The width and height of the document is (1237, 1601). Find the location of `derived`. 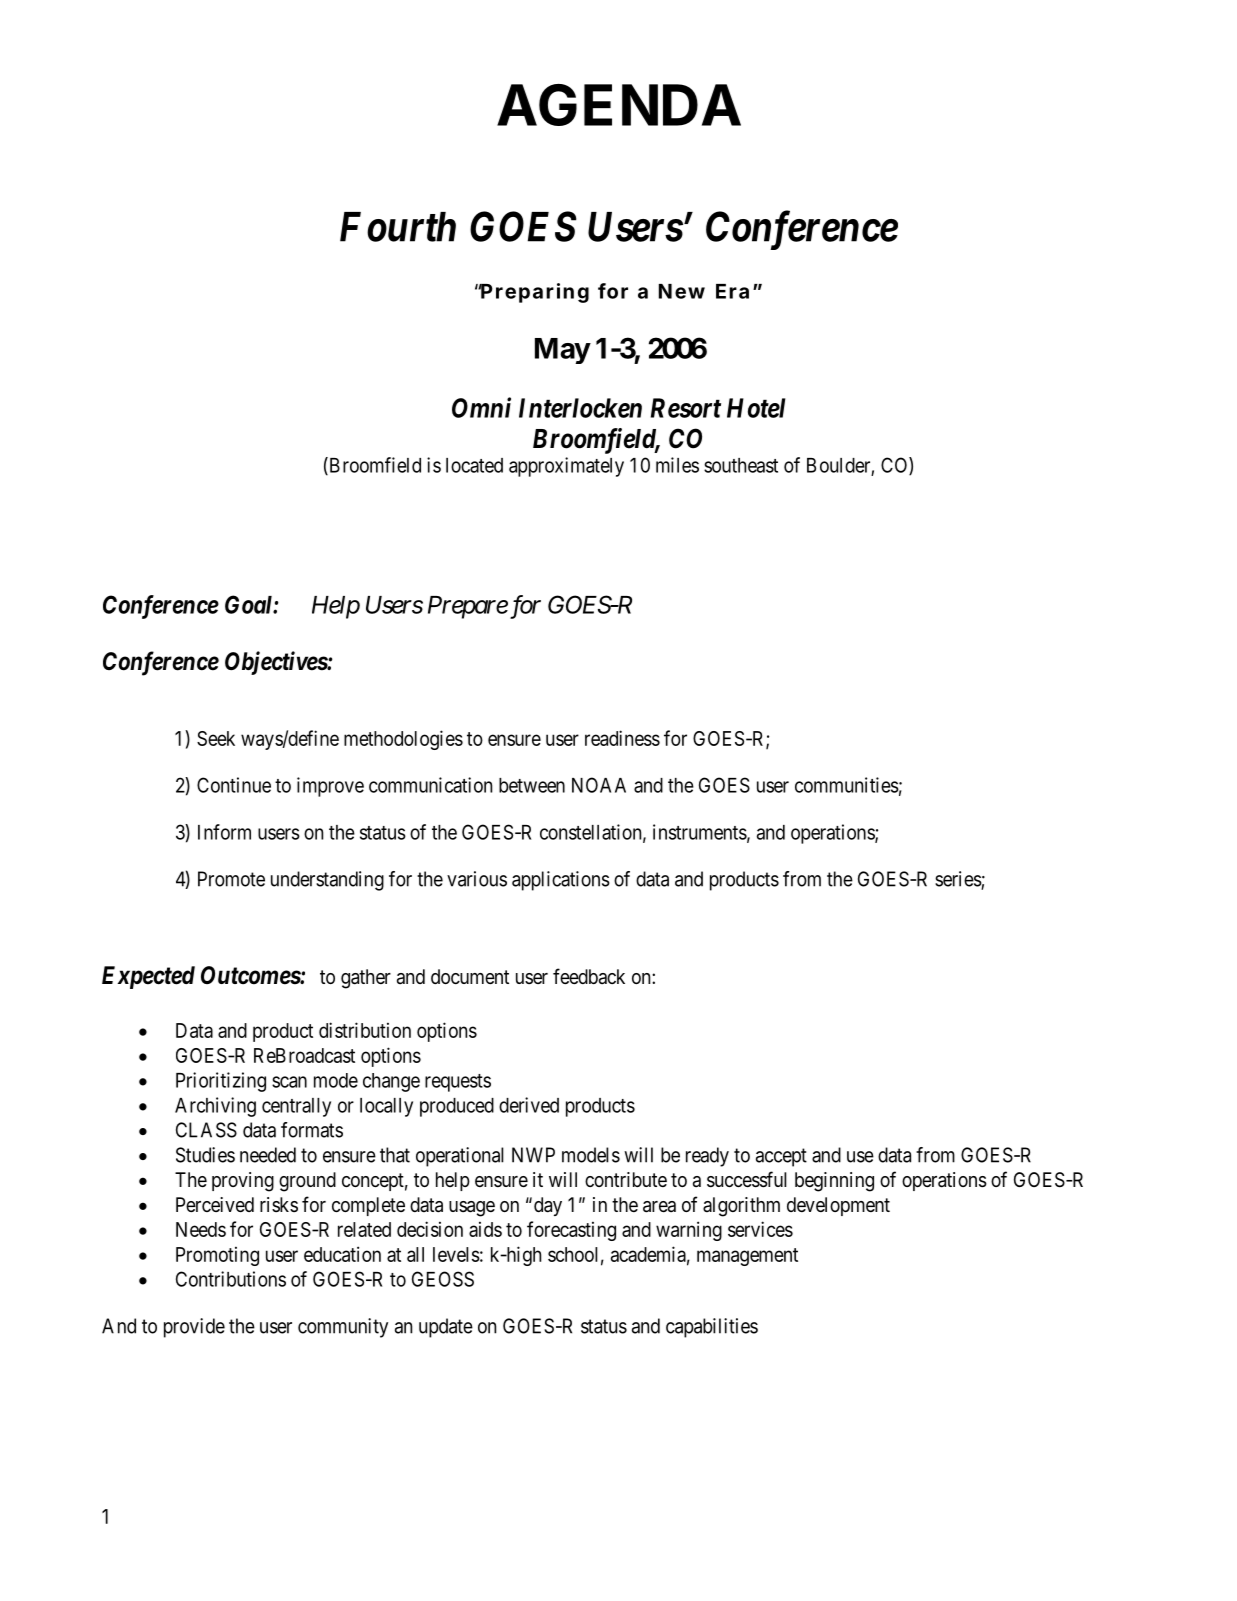

derived is located at coordinates (529, 1105).
